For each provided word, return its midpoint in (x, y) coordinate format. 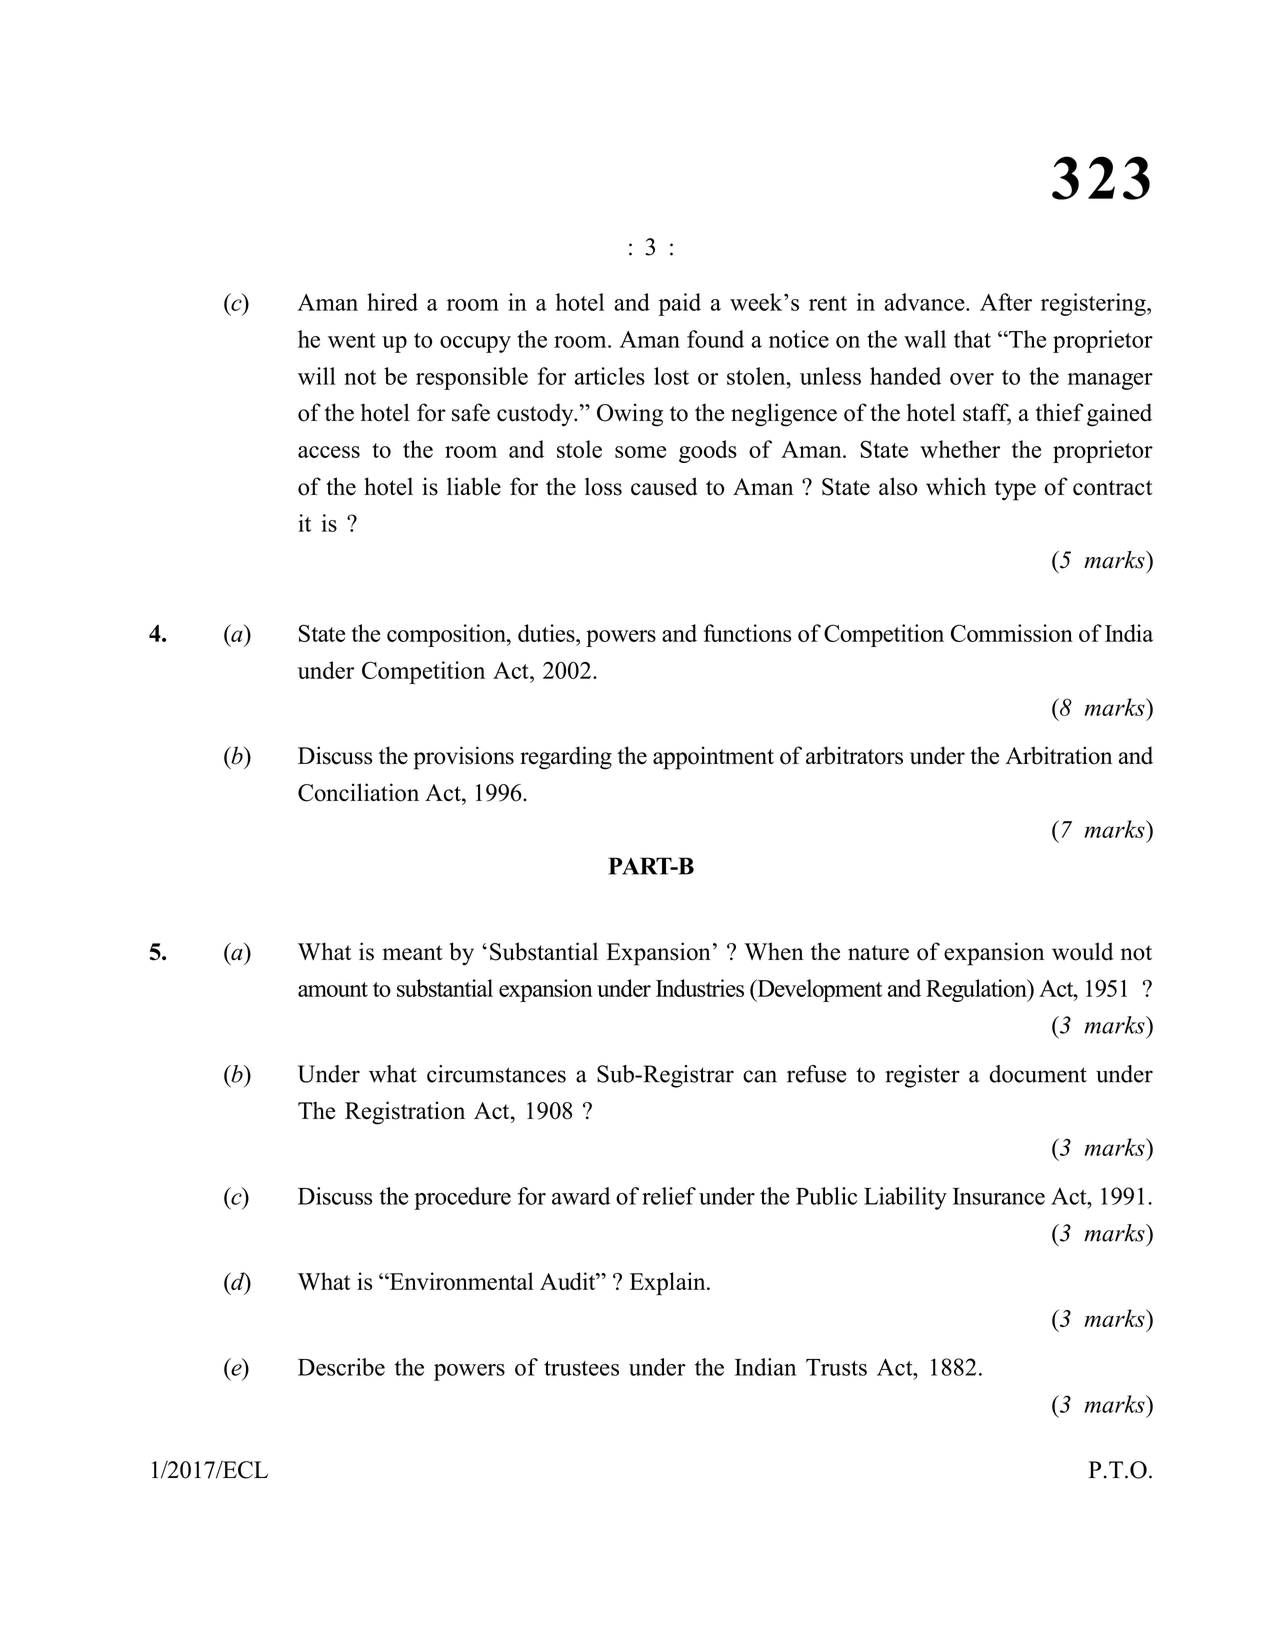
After (1006, 302)
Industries (700, 988)
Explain (669, 1283)
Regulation (977, 990)
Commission (1012, 633)
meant (413, 953)
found (715, 339)
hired (392, 302)
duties (547, 633)
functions (747, 633)
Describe (341, 1367)
